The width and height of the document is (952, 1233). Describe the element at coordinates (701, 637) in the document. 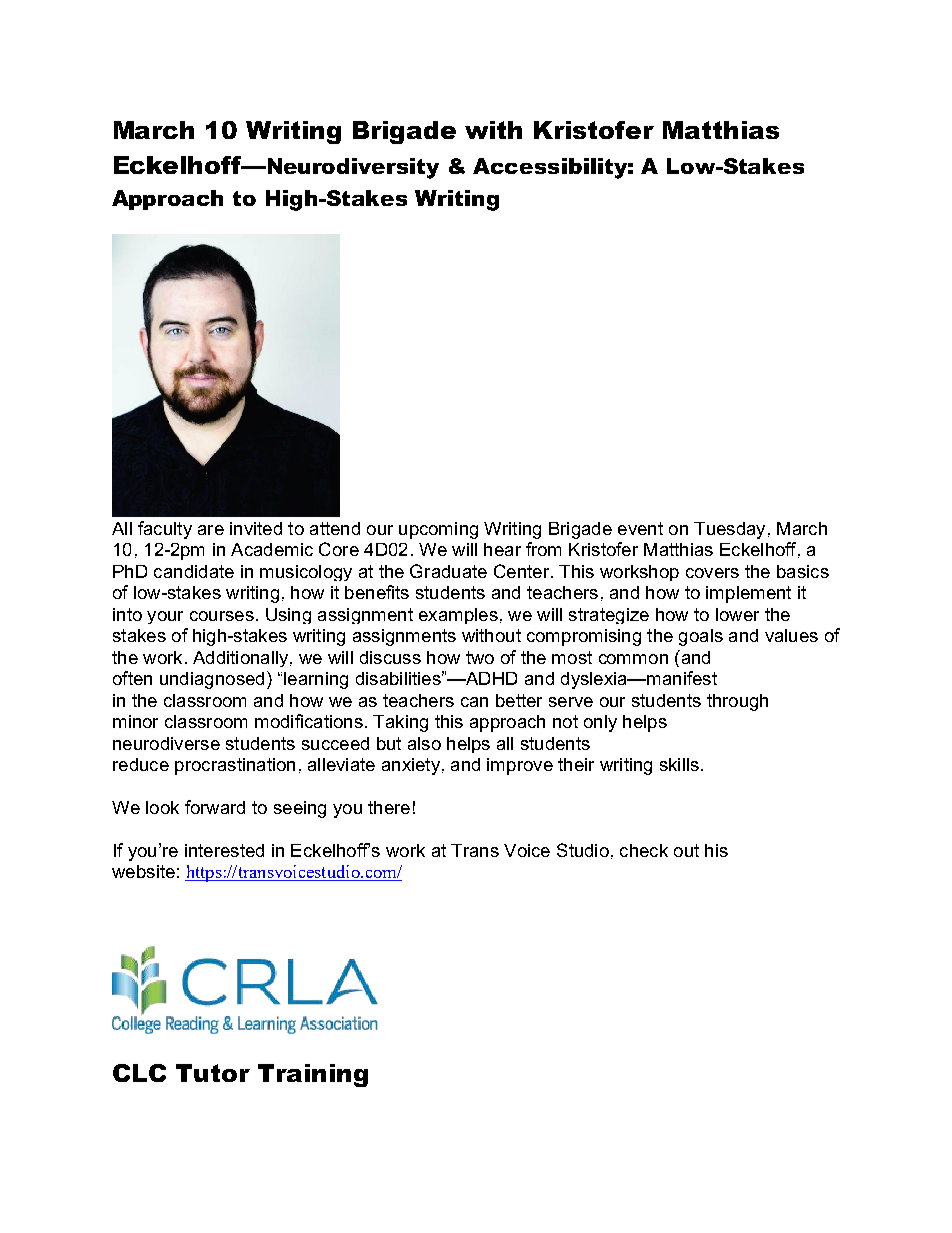

I see `goals` at that location.
